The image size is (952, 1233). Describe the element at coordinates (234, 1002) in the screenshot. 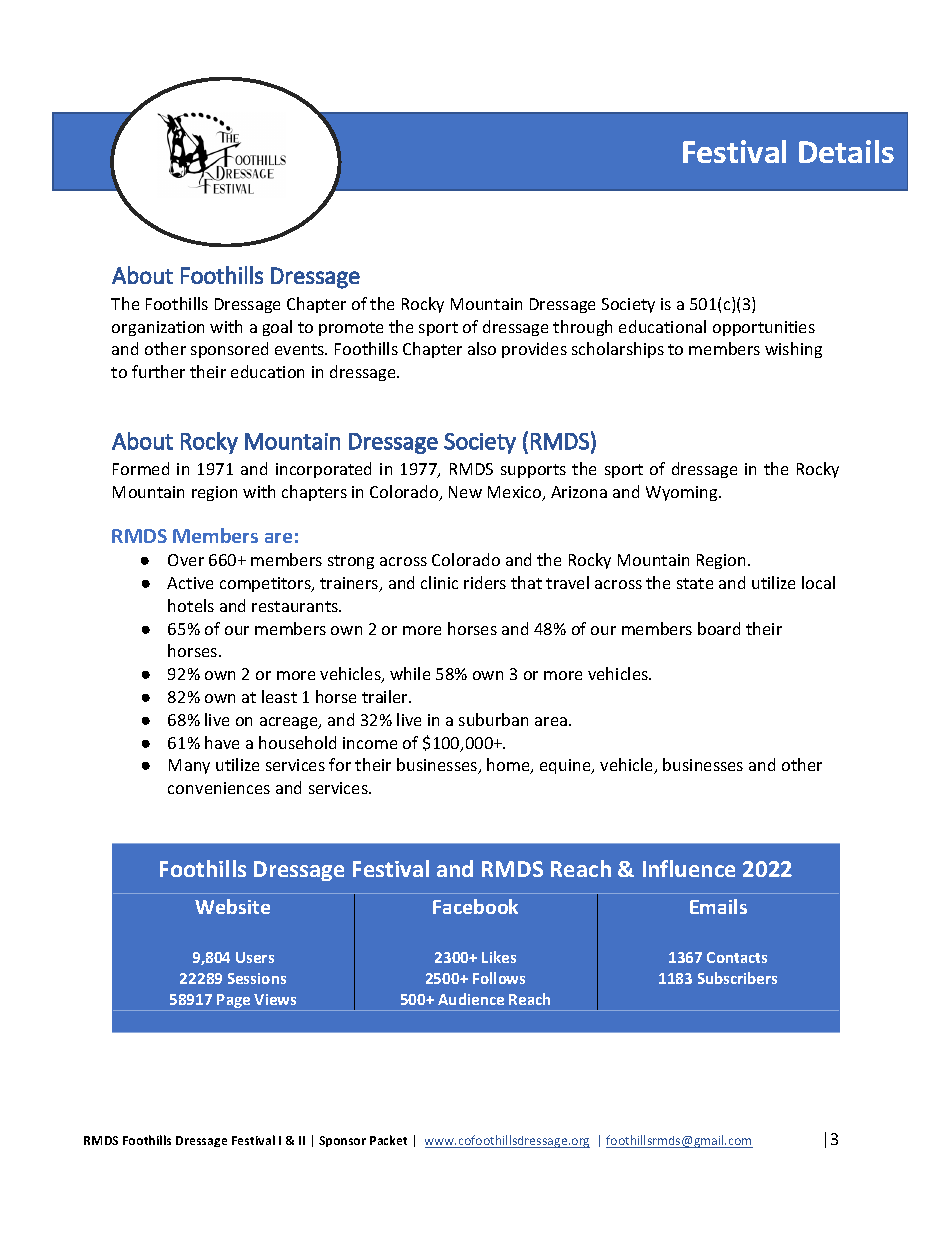

I see `Page` at that location.
